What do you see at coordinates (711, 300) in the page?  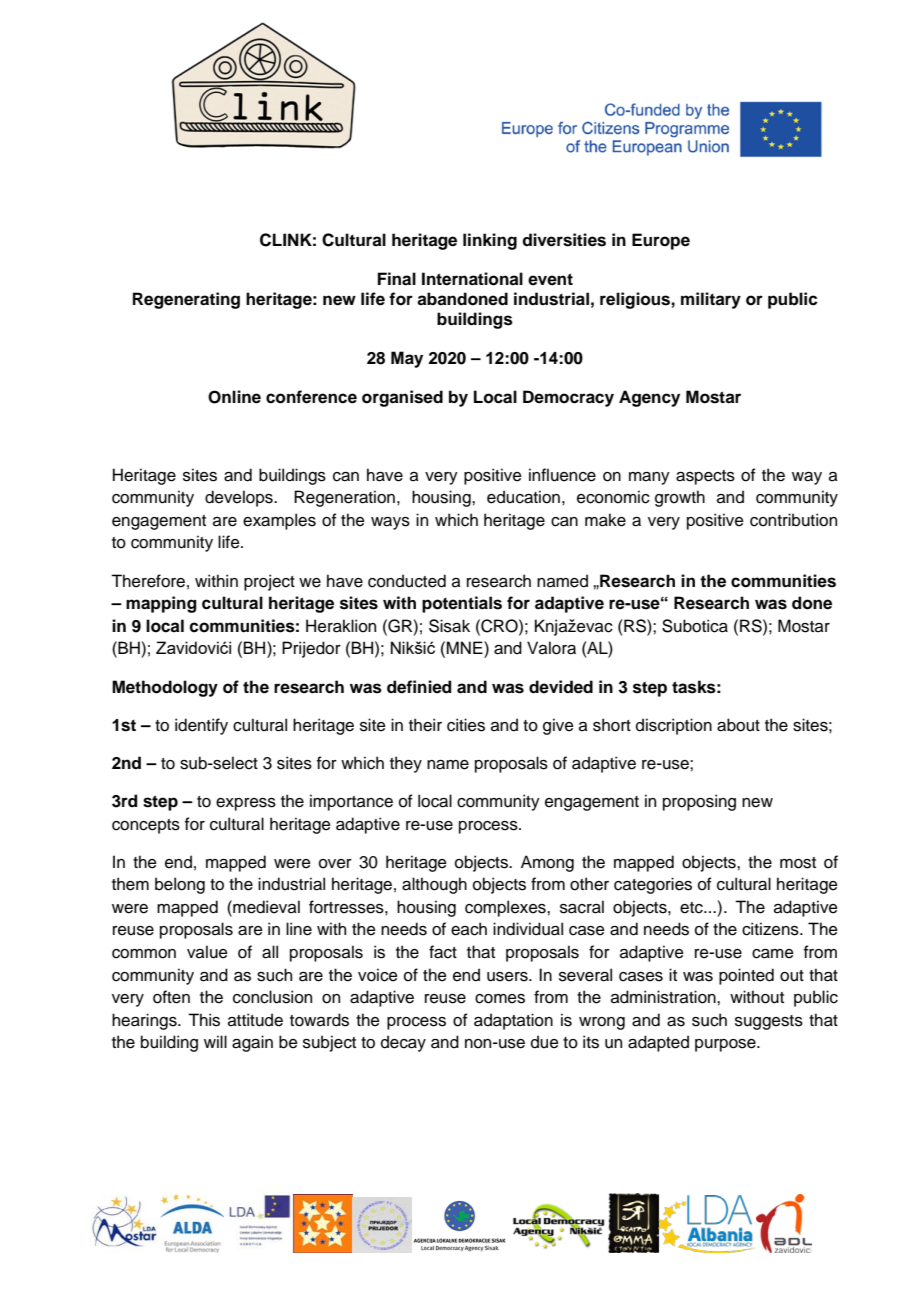 I see `military` at bounding box center [711, 300].
